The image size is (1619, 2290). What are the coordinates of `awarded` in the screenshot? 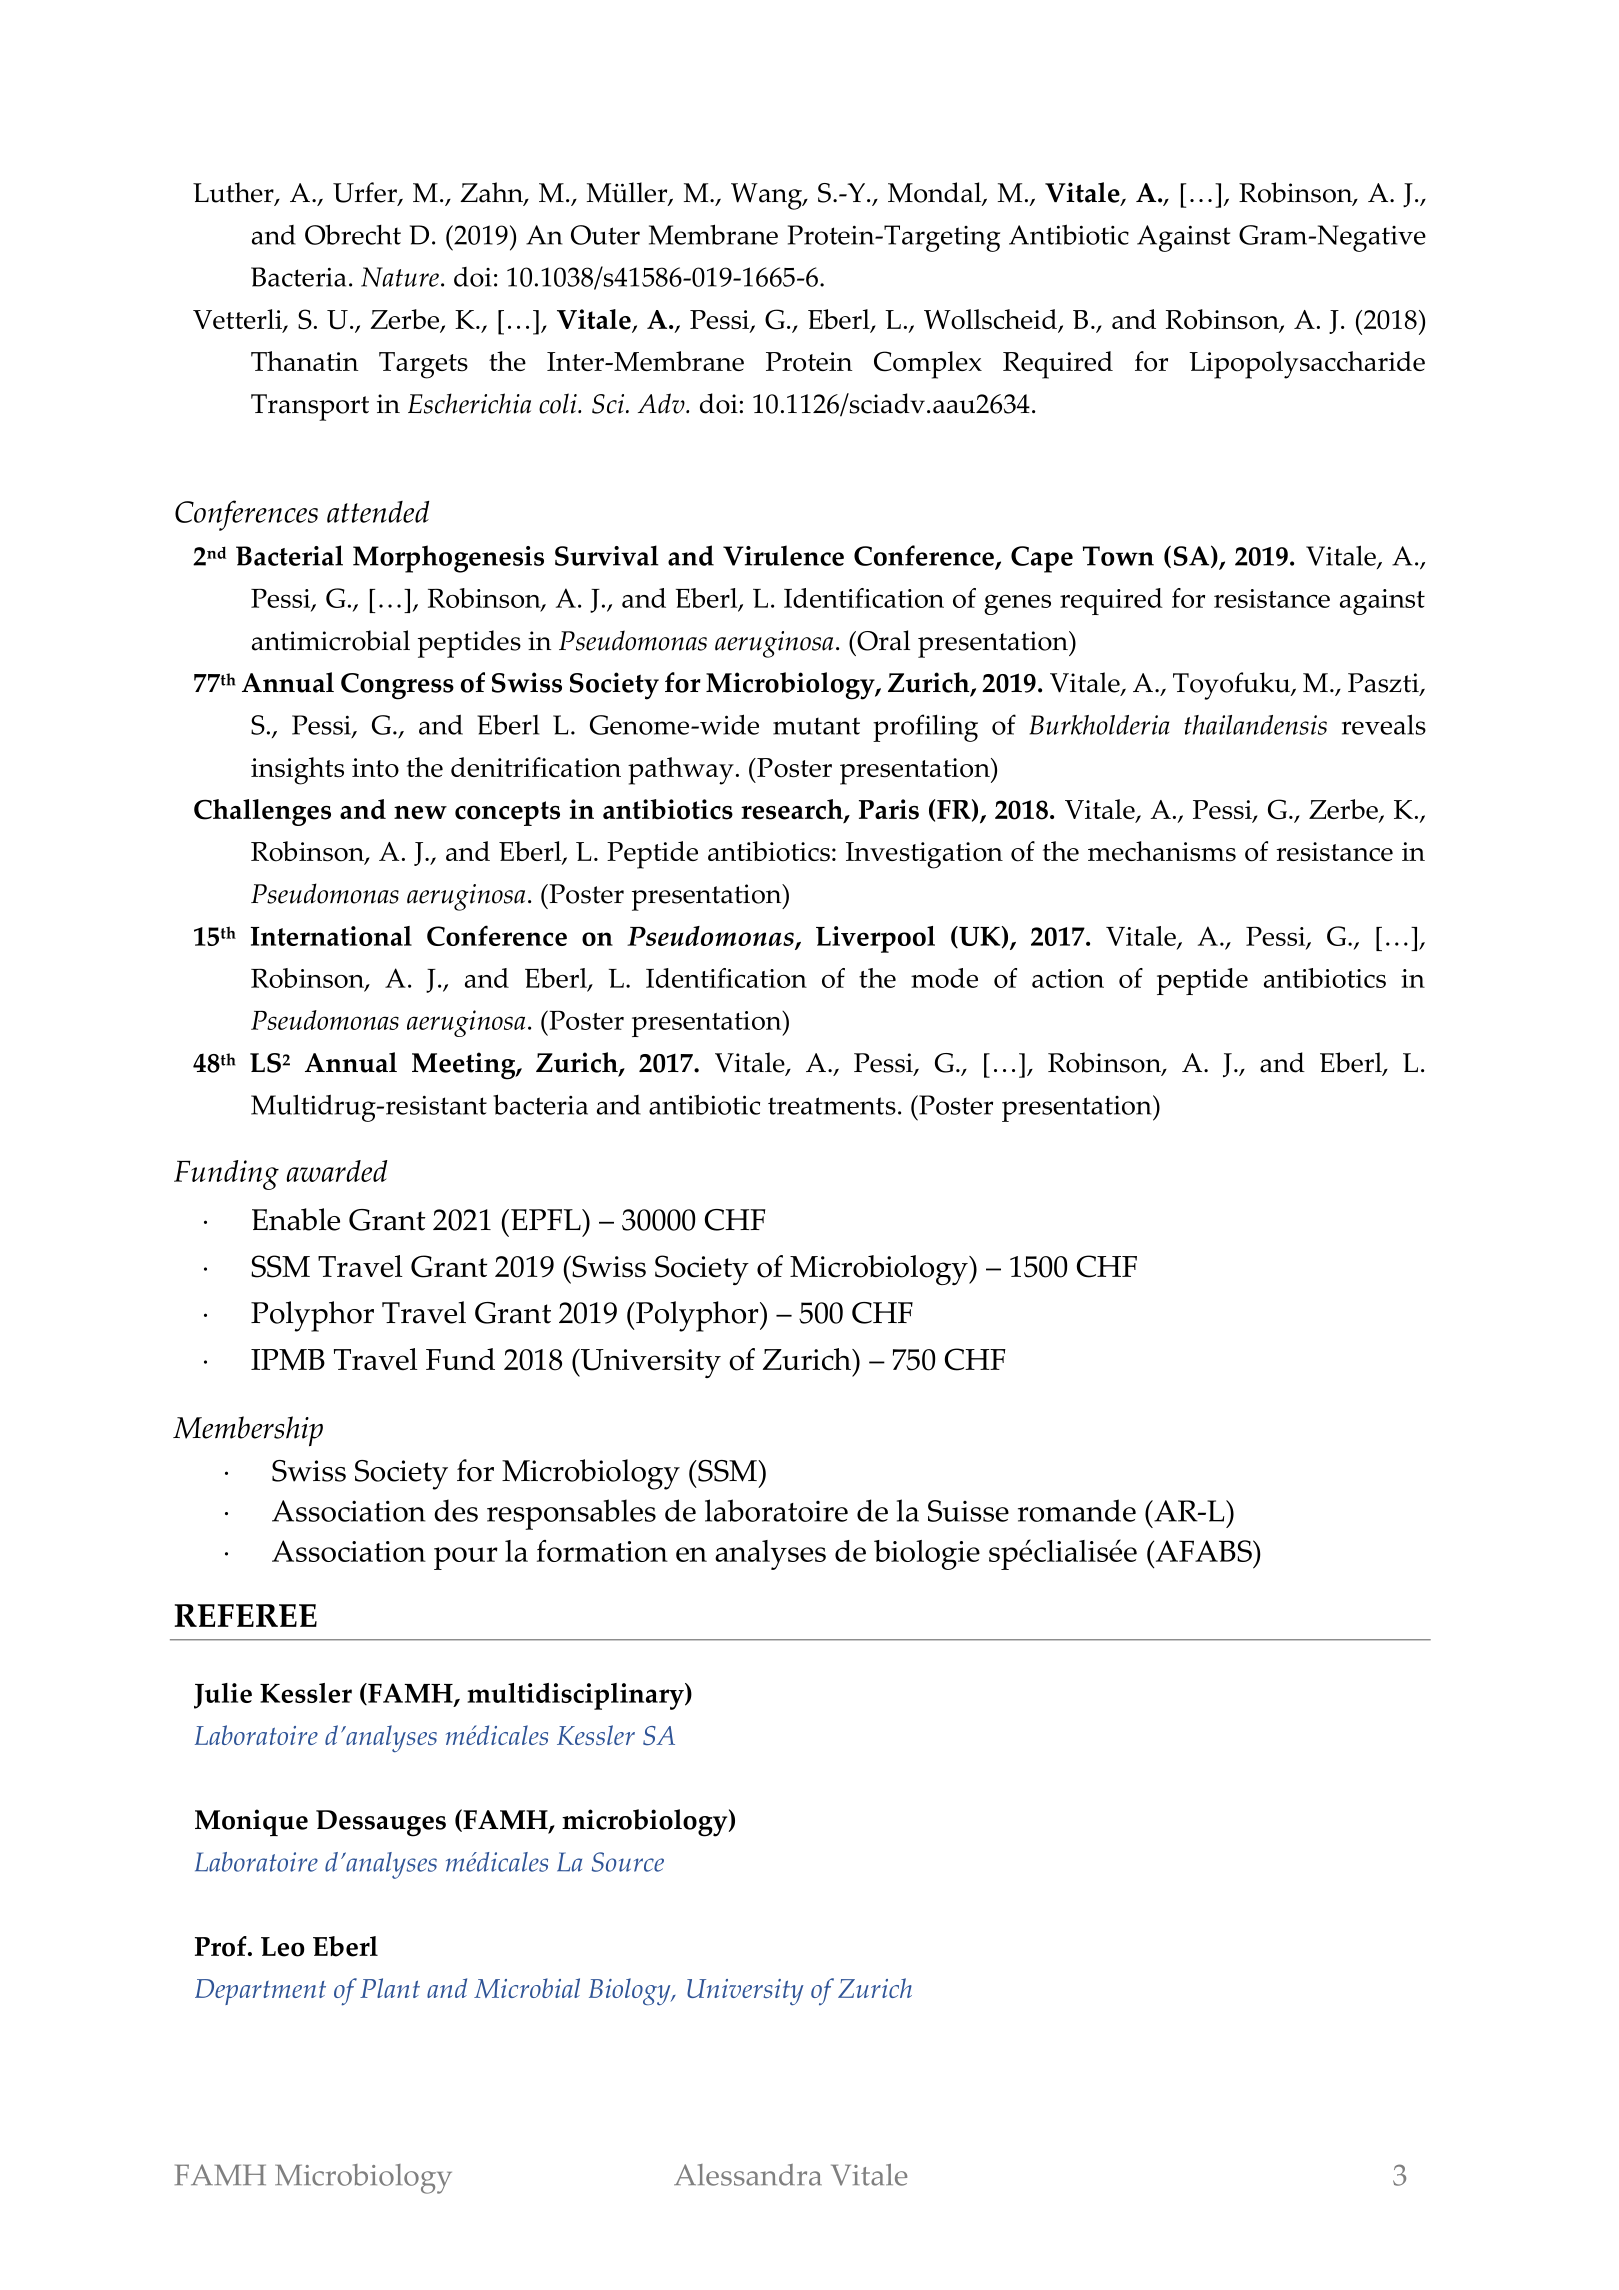 It's located at (337, 1171).
